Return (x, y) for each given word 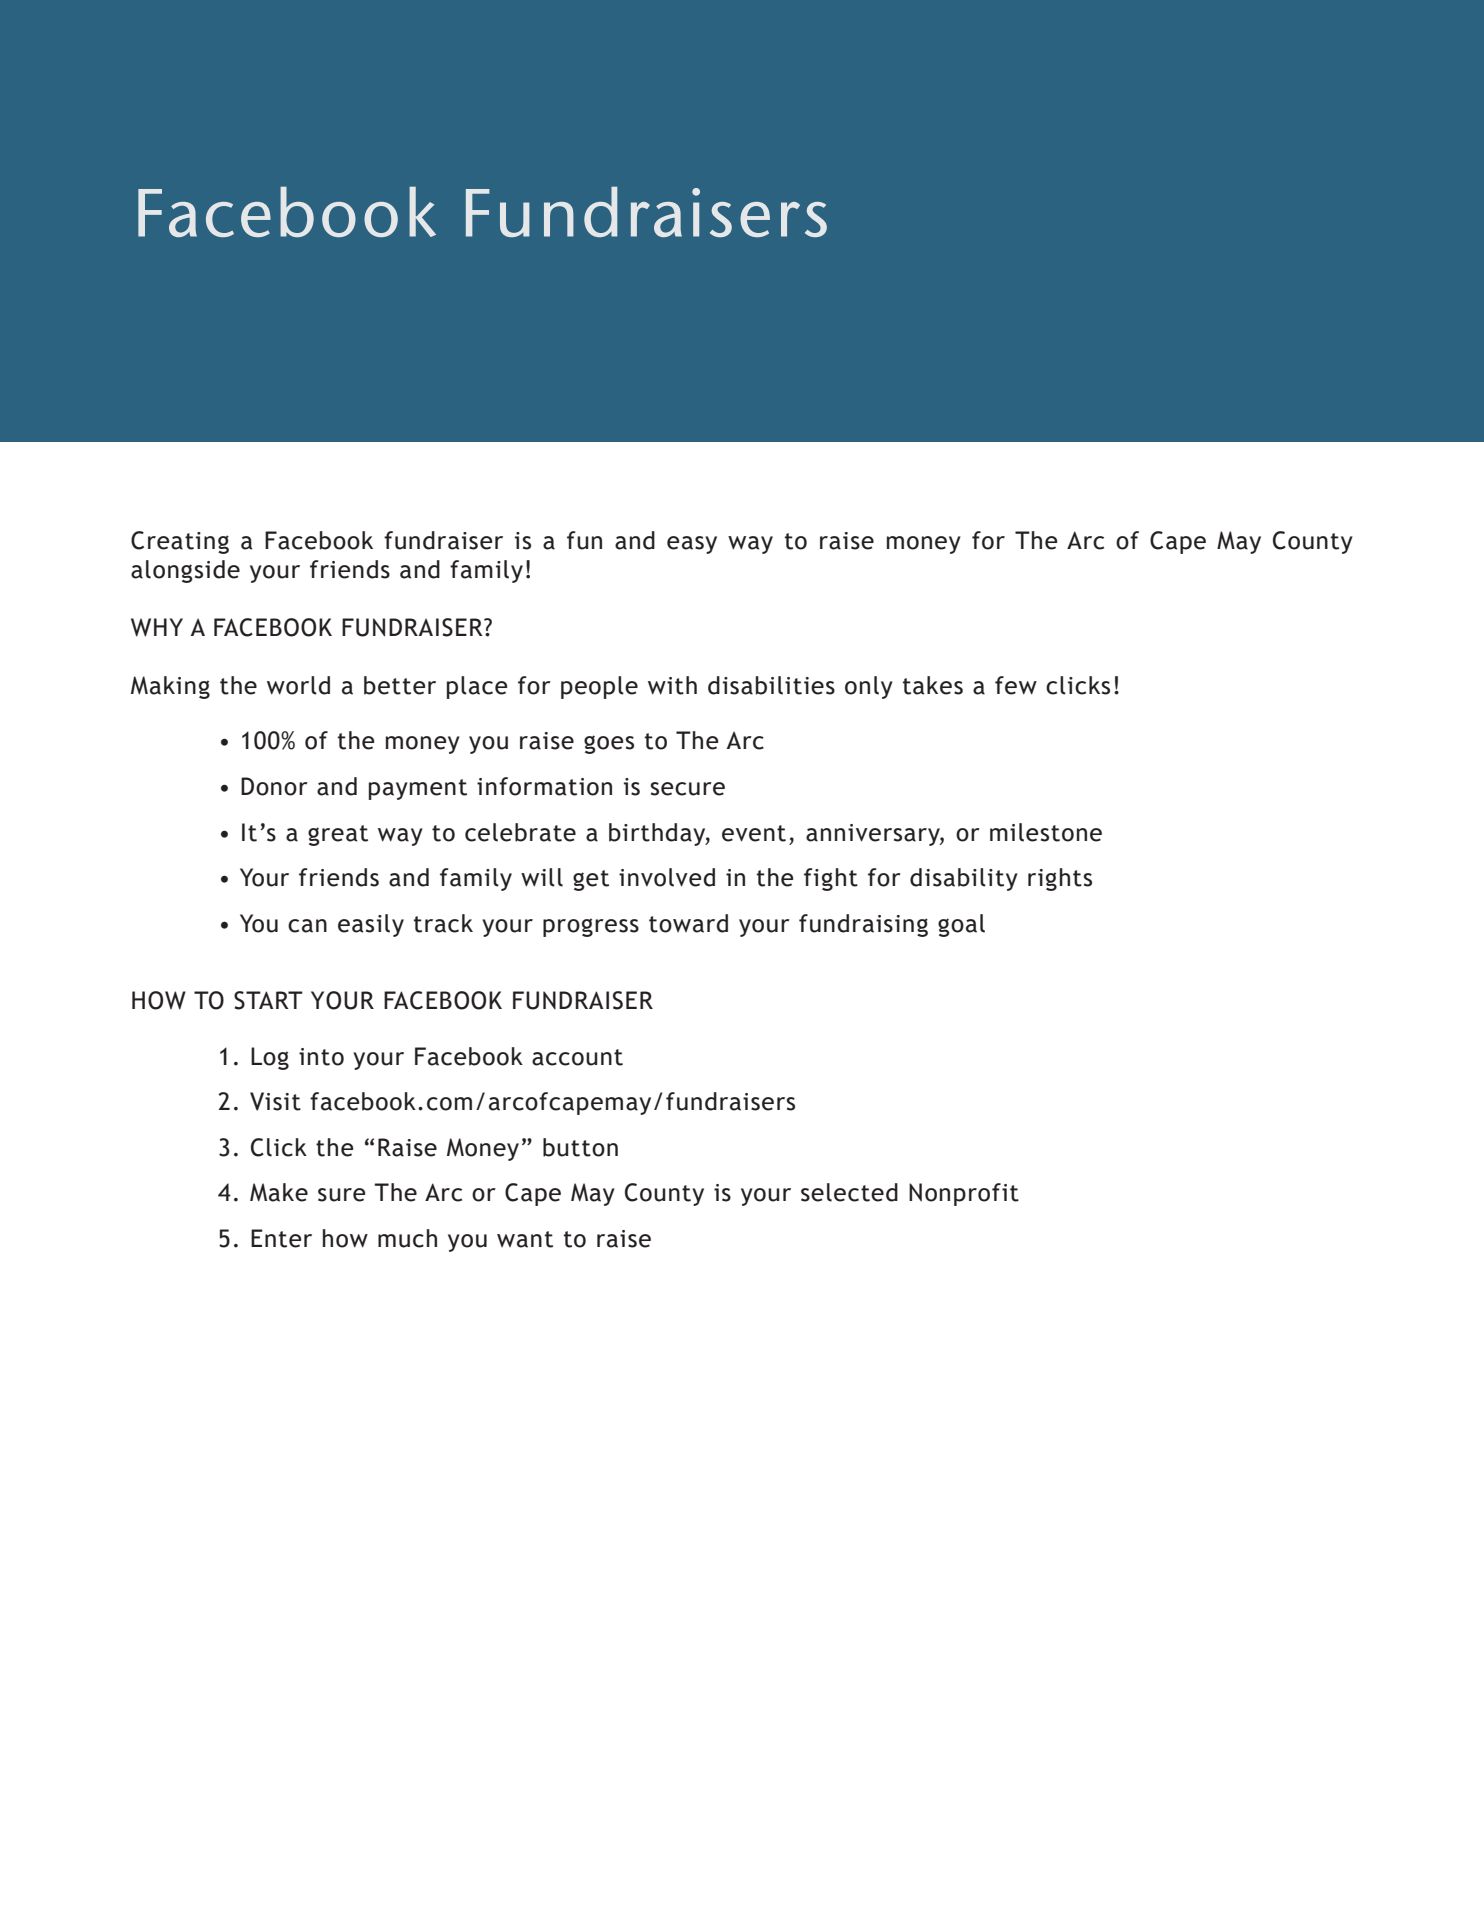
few (1016, 685)
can (307, 926)
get (591, 880)
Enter (281, 1238)
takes (933, 685)
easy (692, 545)
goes (609, 744)
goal (961, 925)
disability (964, 879)
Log (270, 1058)
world (298, 685)
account (577, 1057)
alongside (185, 571)
